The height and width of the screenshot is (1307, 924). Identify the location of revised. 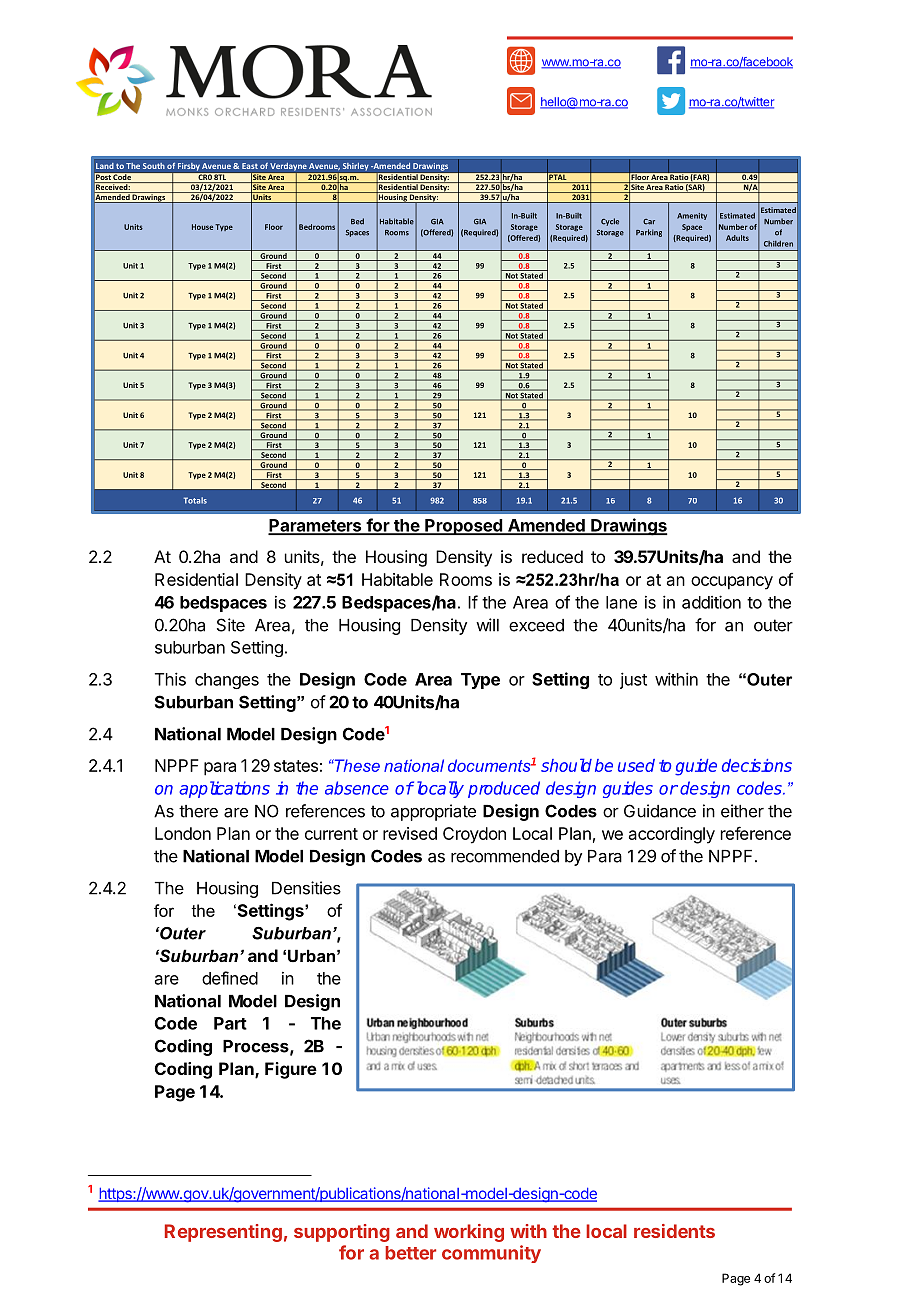
(410, 833).
